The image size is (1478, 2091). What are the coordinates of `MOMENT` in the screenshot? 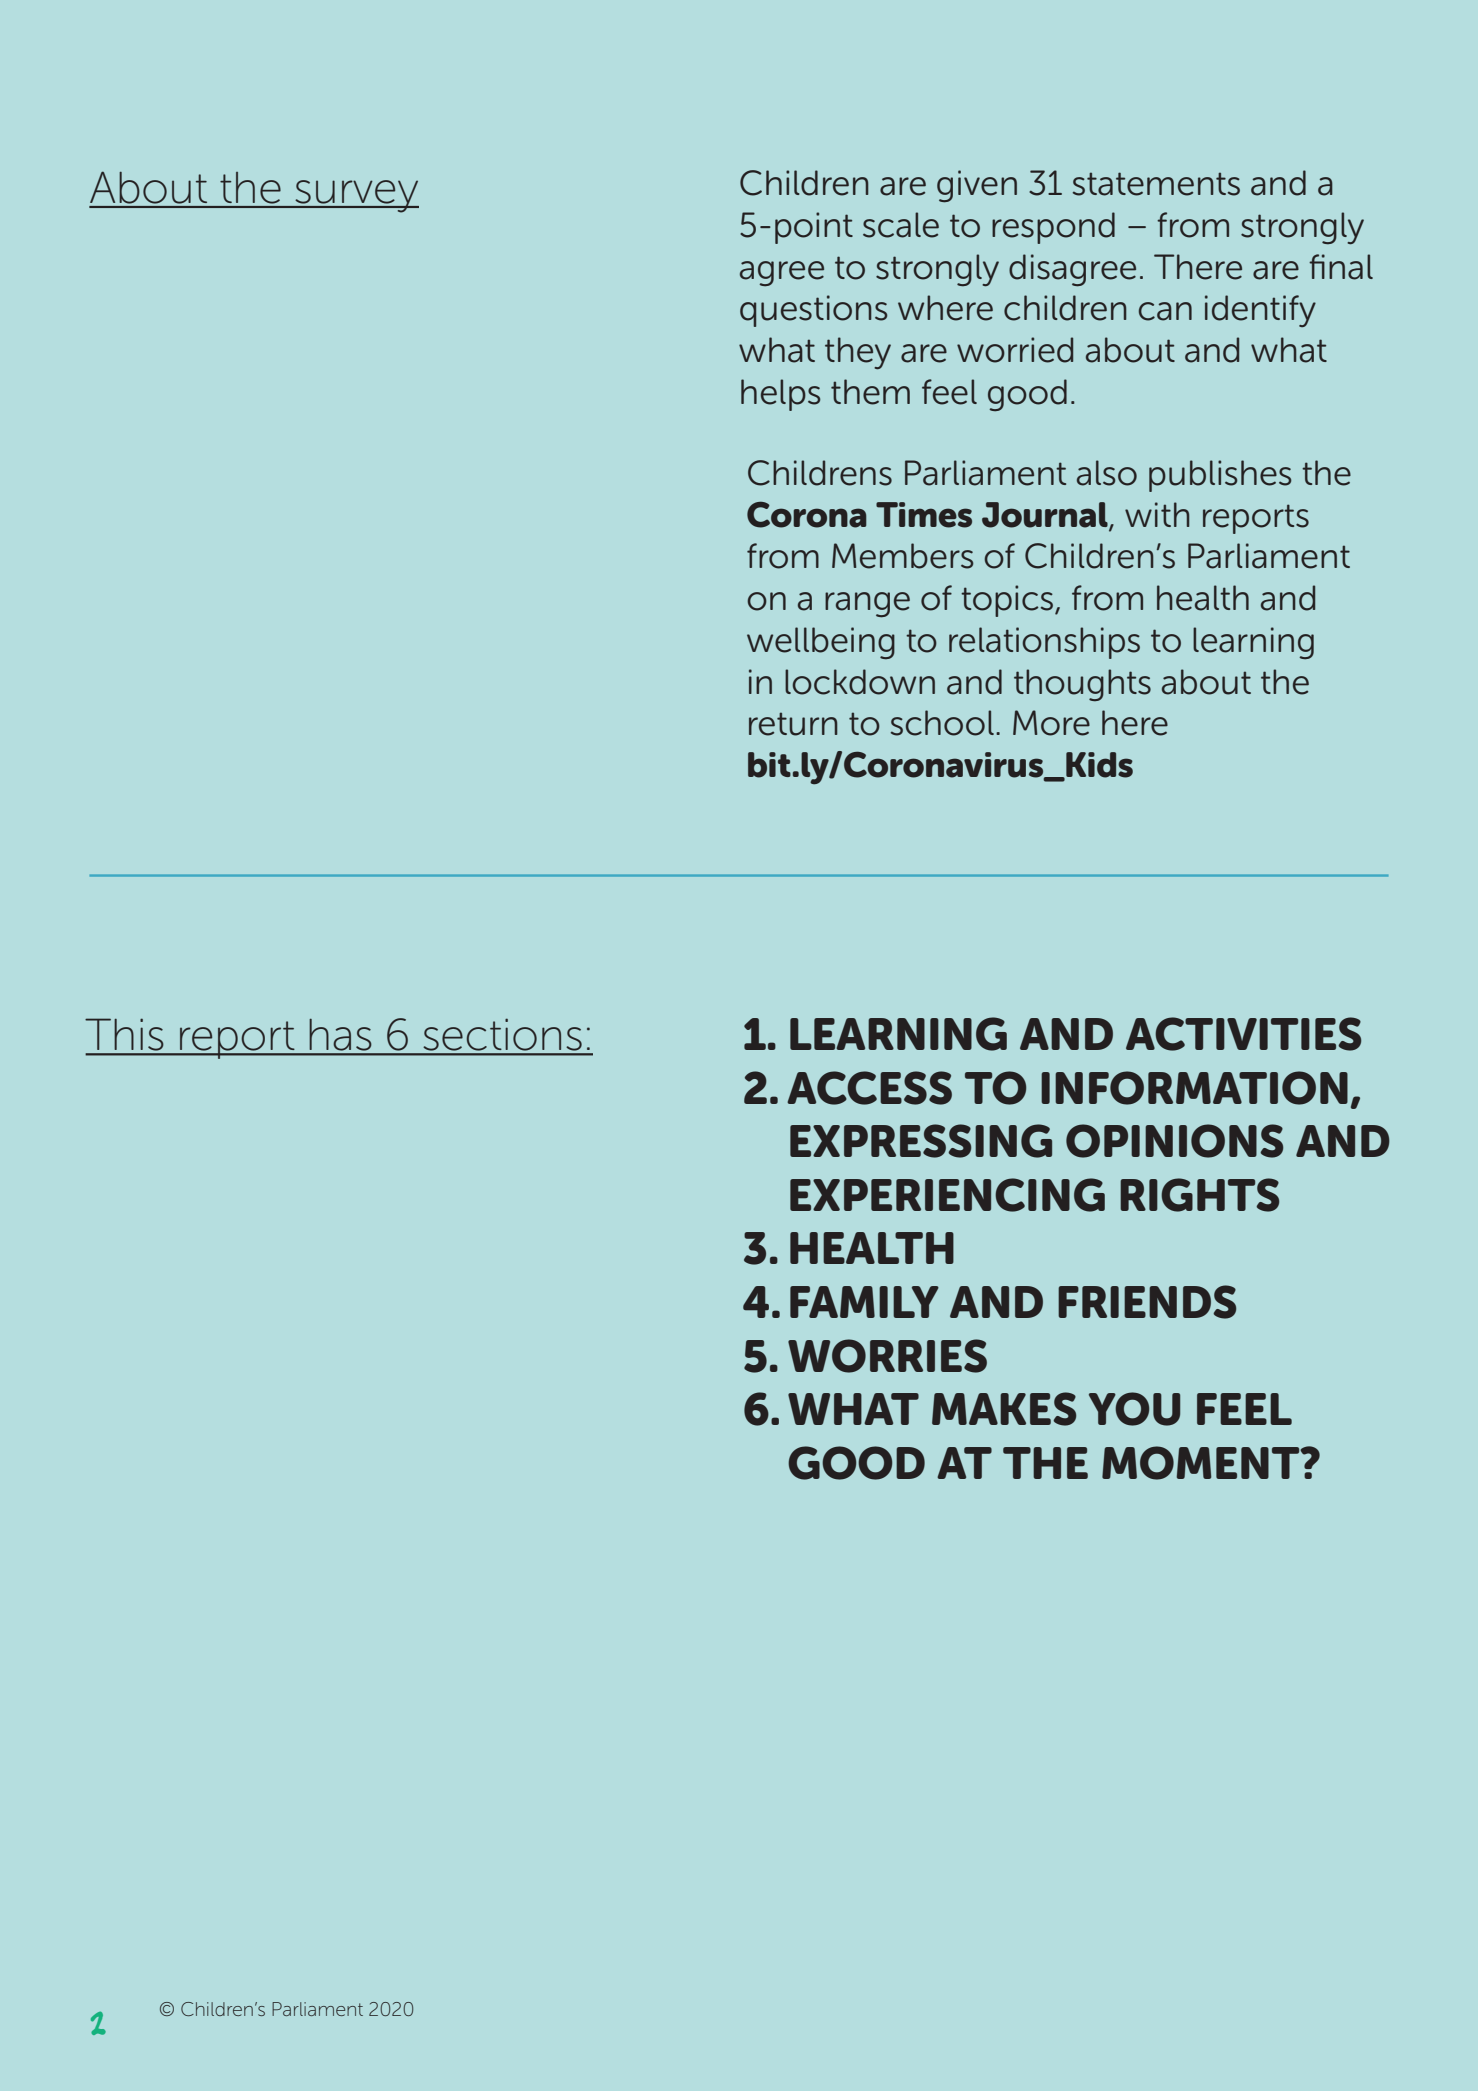 It's located at (1202, 1463).
